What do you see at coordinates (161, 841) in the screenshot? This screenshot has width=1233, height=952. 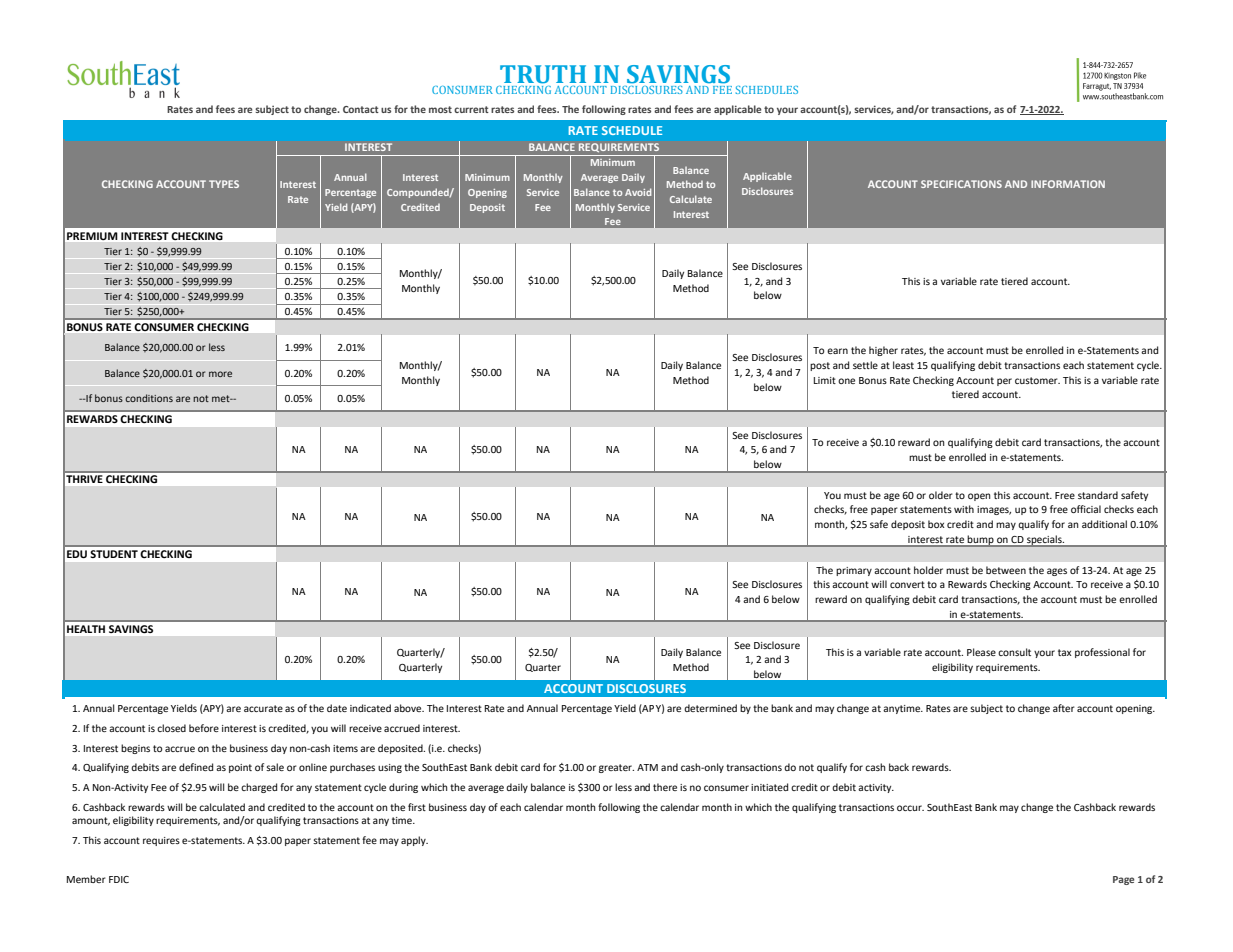 I see `requires` at bounding box center [161, 841].
